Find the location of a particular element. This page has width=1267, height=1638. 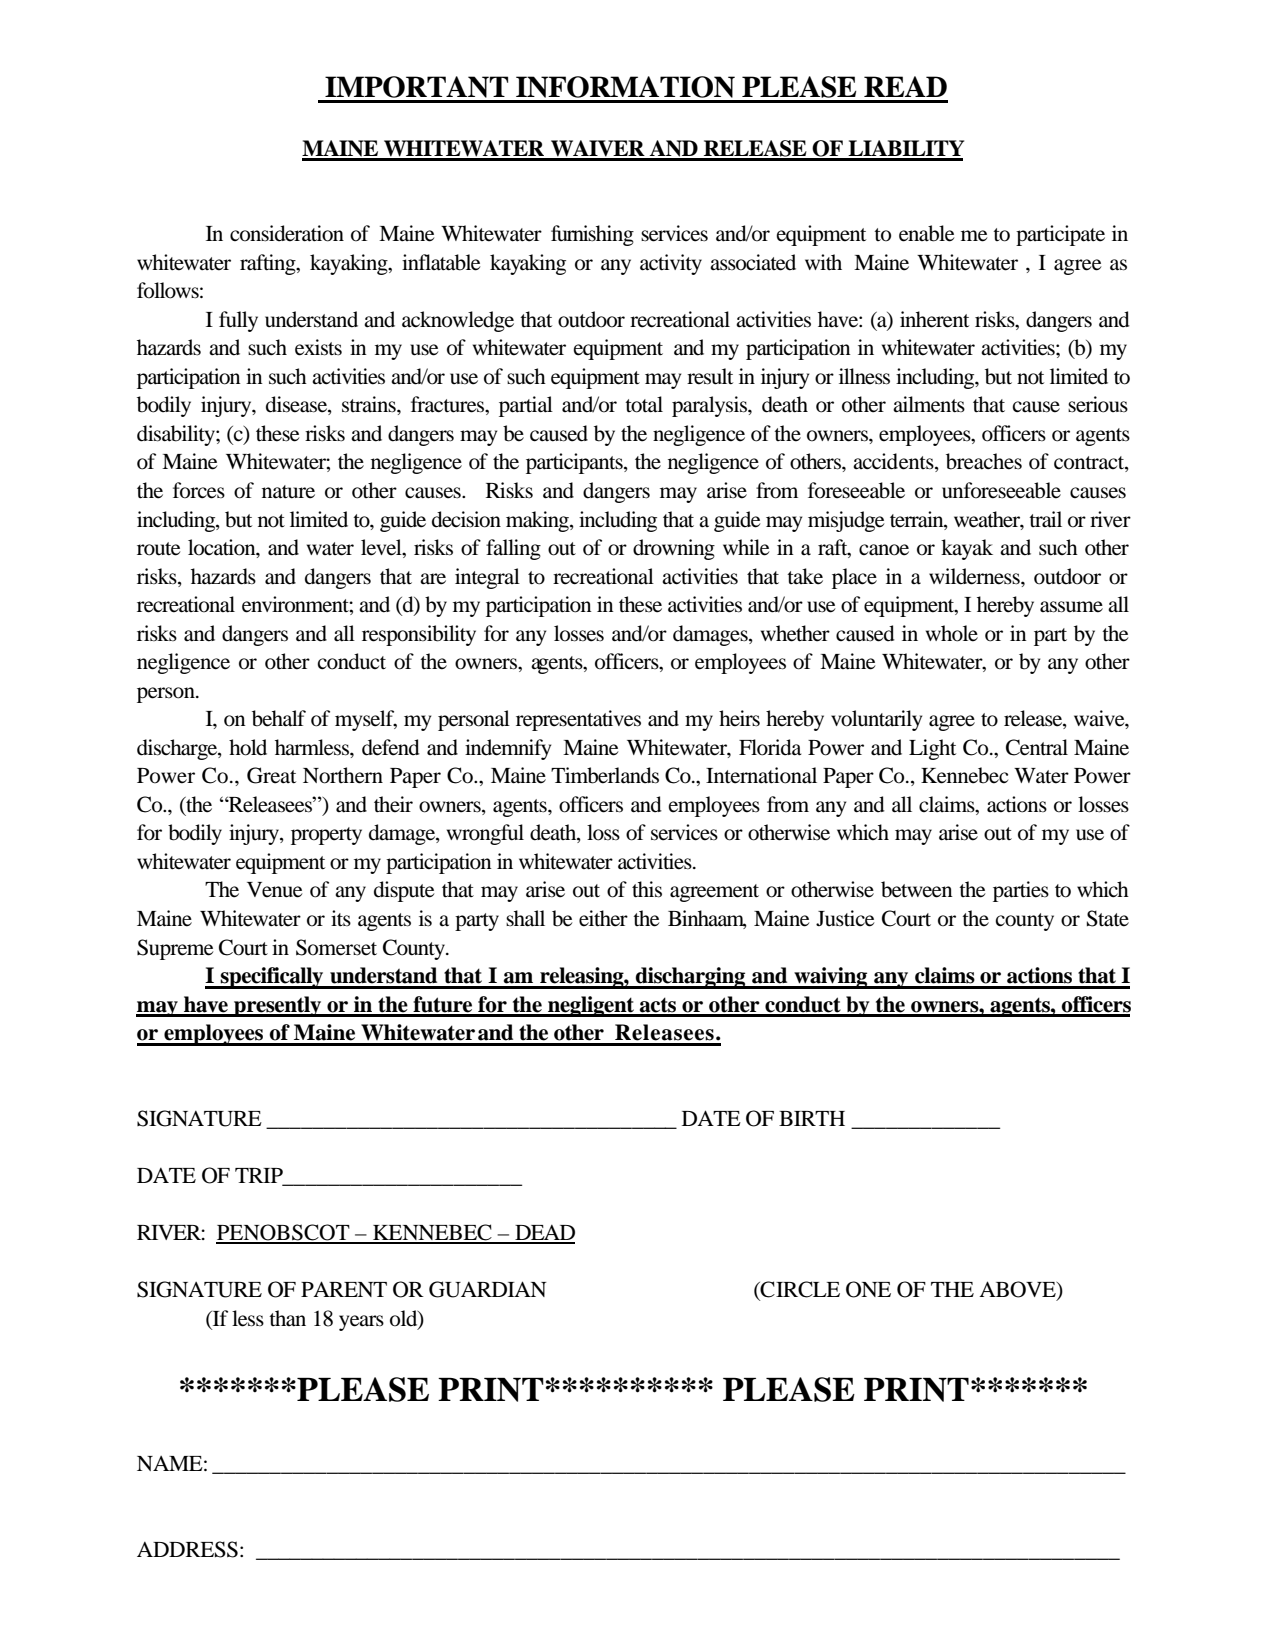

Great is located at coordinates (271, 775).
